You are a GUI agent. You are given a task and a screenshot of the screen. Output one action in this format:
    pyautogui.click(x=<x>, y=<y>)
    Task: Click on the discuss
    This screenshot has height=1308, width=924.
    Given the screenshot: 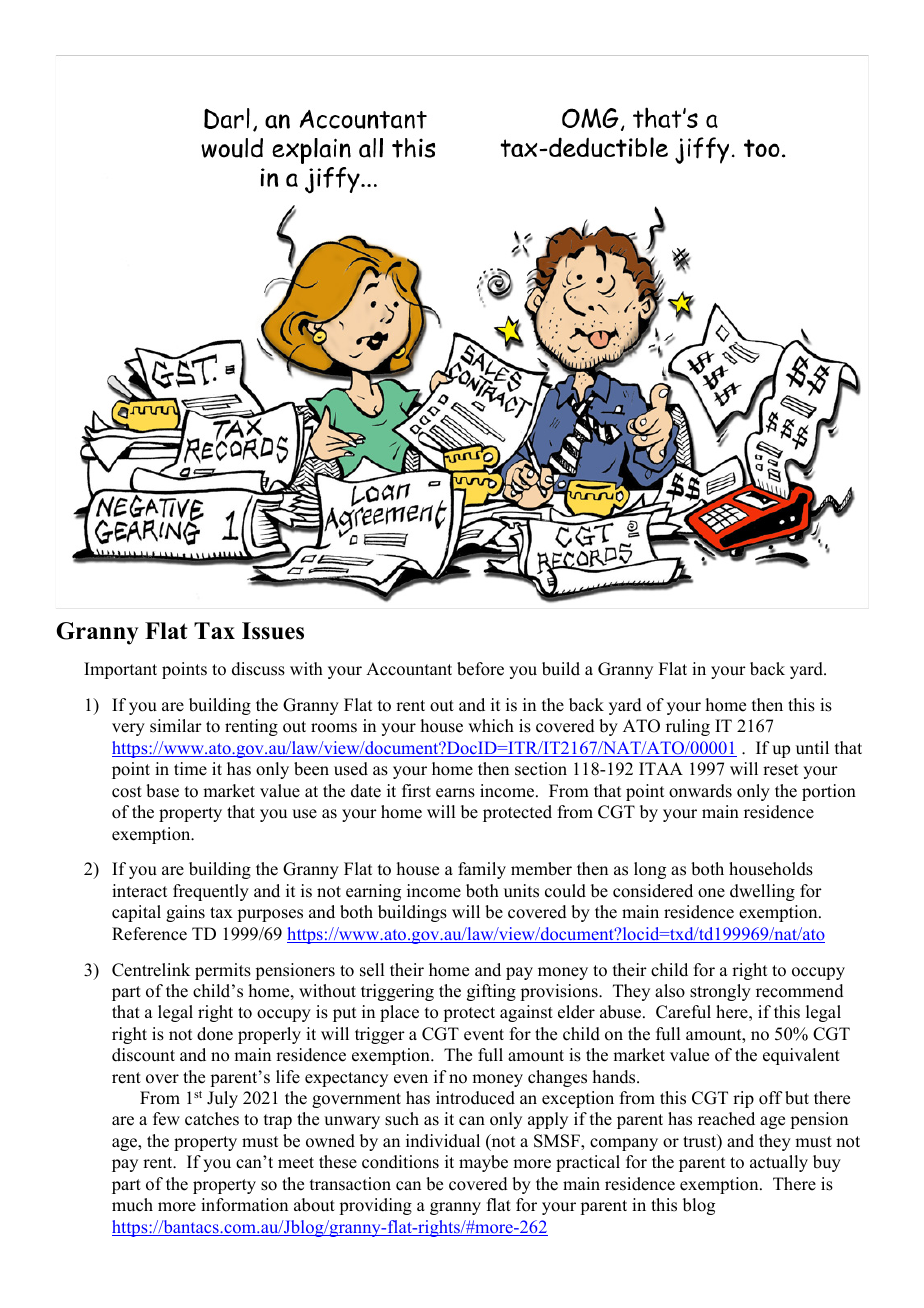 What is the action you would take?
    pyautogui.click(x=258, y=669)
